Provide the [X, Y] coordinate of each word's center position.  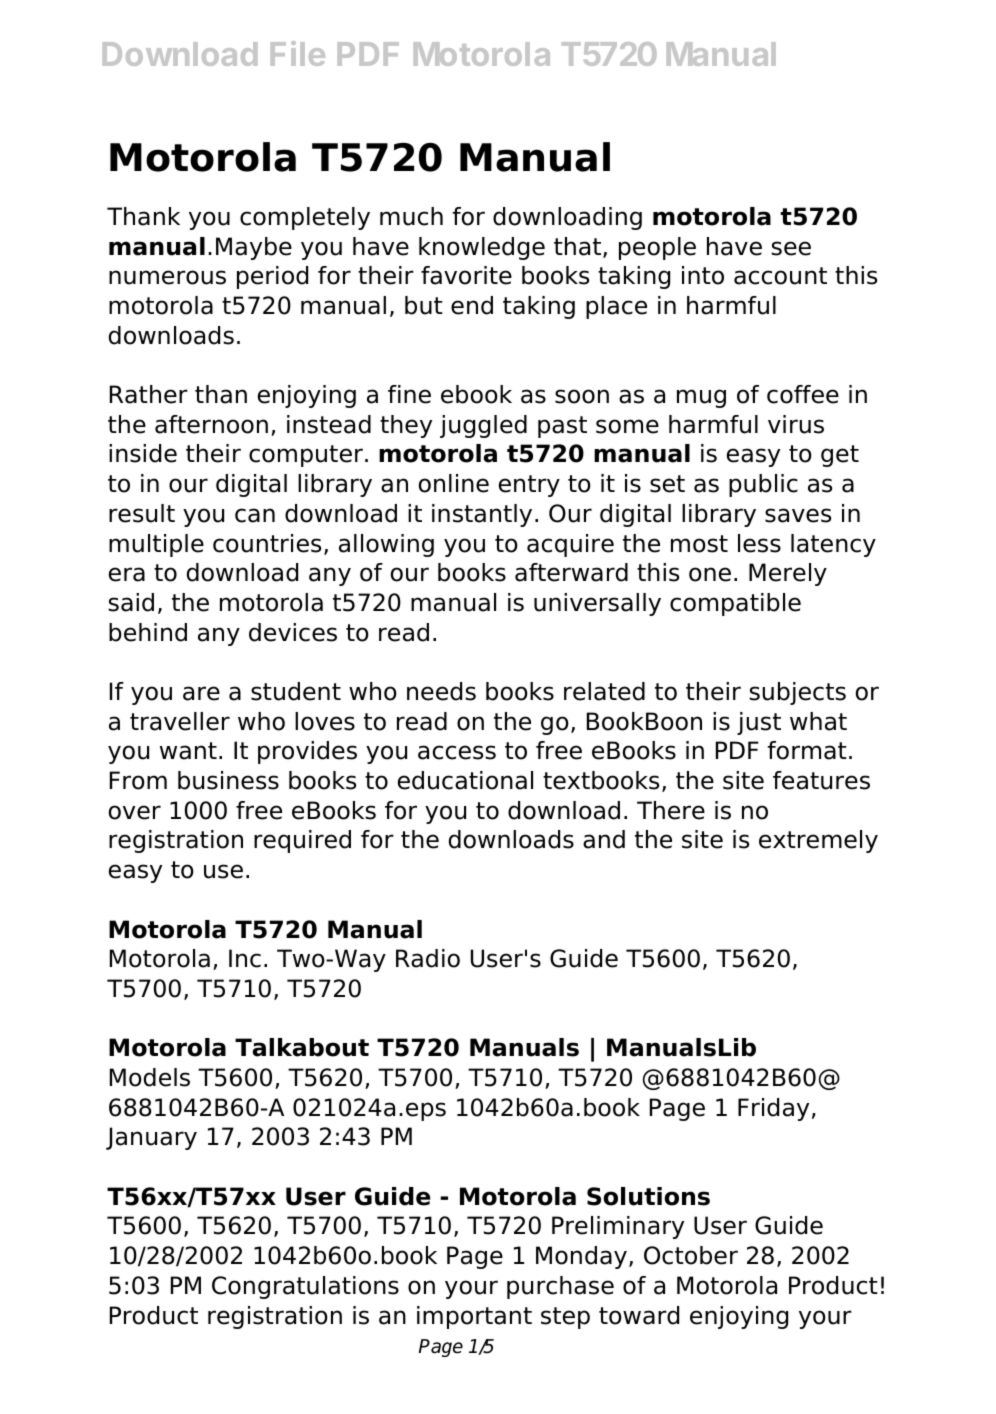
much [411, 216]
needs [441, 691]
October [691, 1255]
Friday [773, 1109]
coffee [803, 394]
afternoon [211, 424]
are [201, 693]
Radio [428, 958]
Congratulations [305, 1287]
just [759, 723]
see [791, 248]
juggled [483, 426]
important [474, 1317]
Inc [245, 958]
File [298, 53]
